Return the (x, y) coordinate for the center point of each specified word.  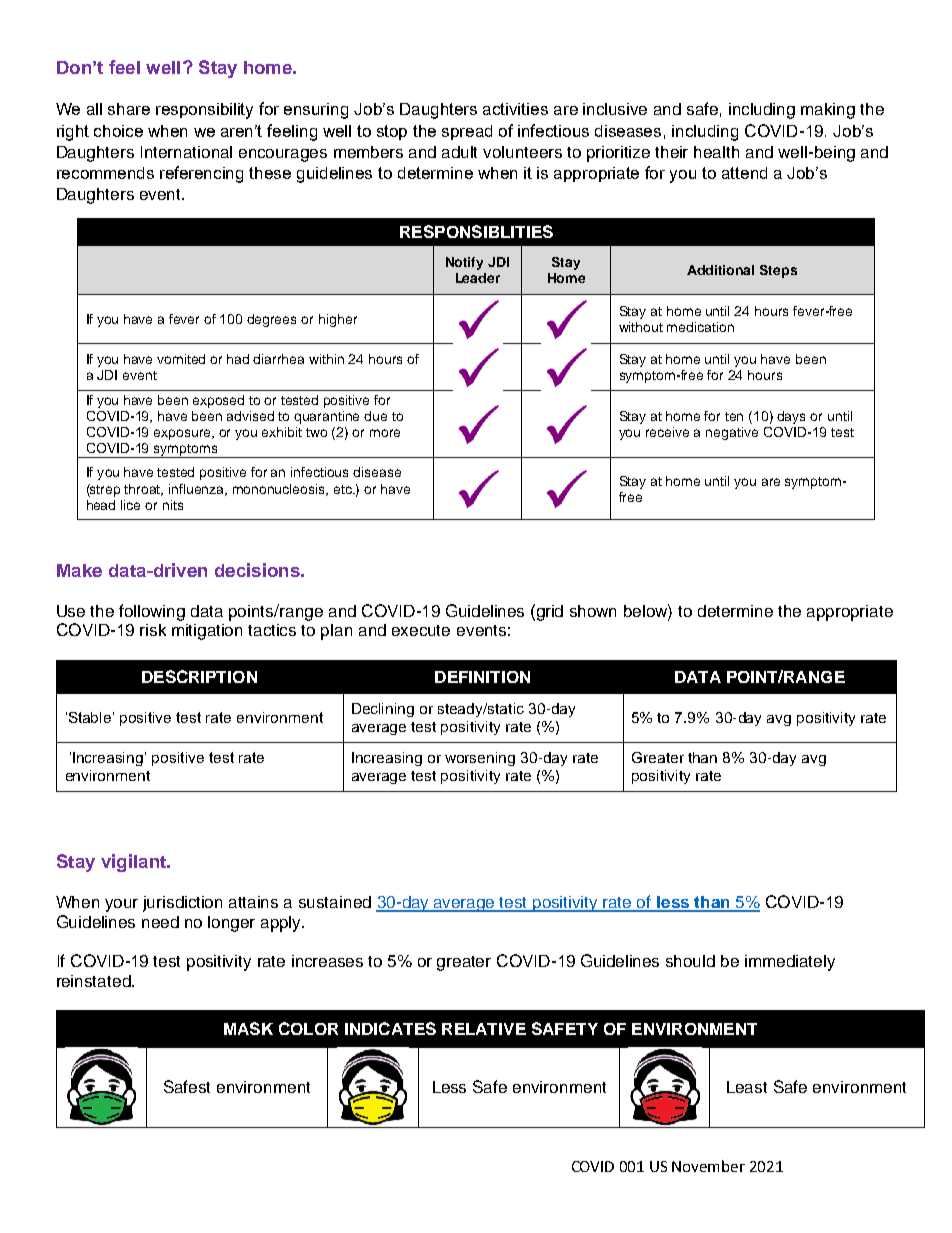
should (690, 961)
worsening (480, 759)
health (716, 152)
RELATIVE (484, 1029)
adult (459, 152)
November (708, 1166)
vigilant (134, 863)
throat (143, 490)
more (385, 433)
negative (732, 433)
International (186, 152)
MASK (248, 1028)
